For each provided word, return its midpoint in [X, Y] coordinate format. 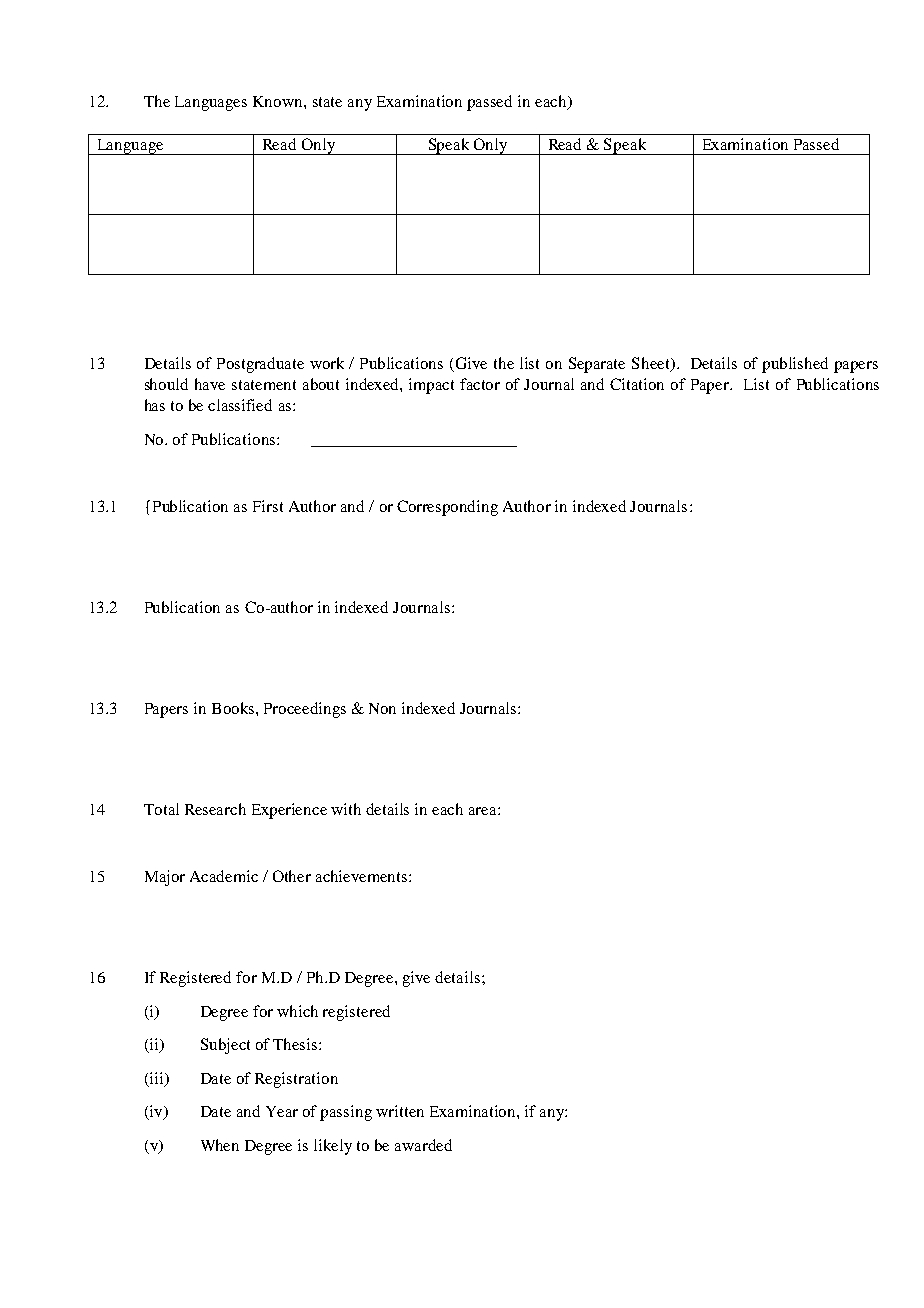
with [346, 809]
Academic [224, 876]
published [795, 365]
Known [279, 101]
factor [480, 384]
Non [382, 708]
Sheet [652, 364]
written [400, 1111]
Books [234, 708]
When [220, 1145]
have [210, 384]
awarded [423, 1145]
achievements [363, 876]
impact [431, 386]
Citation [637, 384]
